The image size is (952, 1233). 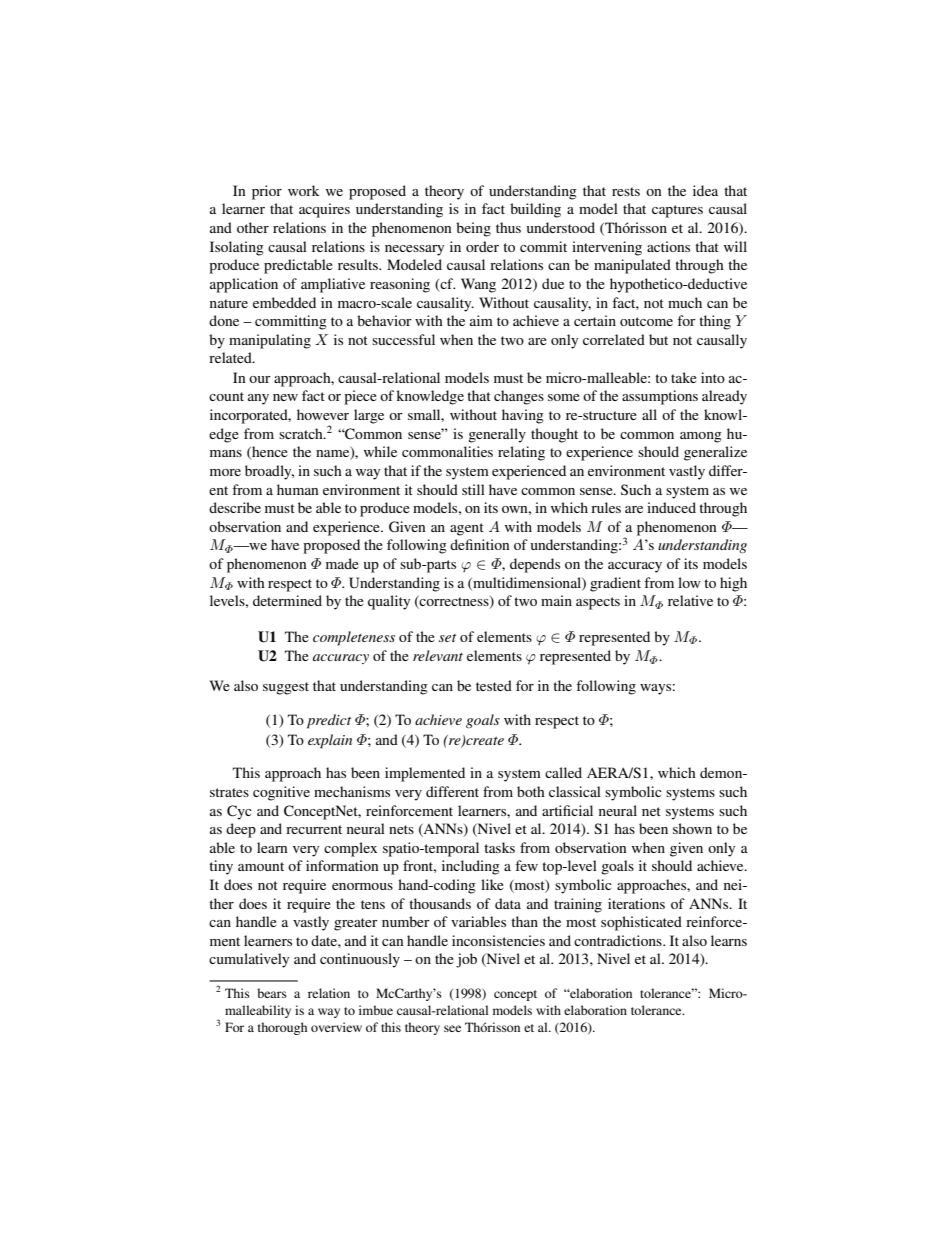 I want to click on bears, so click(x=272, y=993).
